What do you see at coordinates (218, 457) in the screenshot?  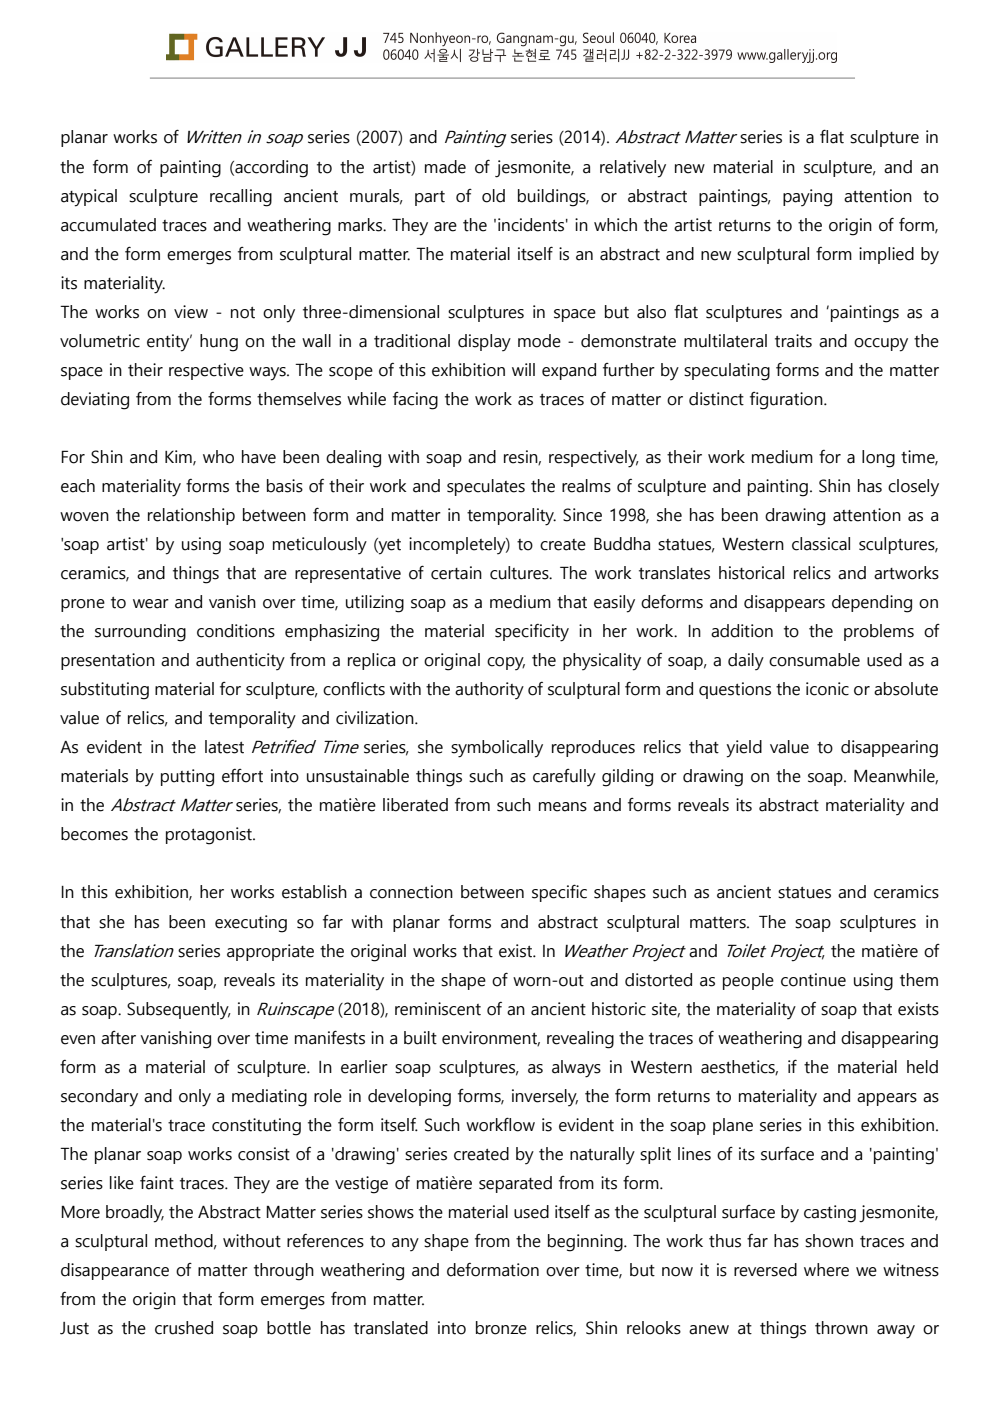 I see `who` at bounding box center [218, 457].
